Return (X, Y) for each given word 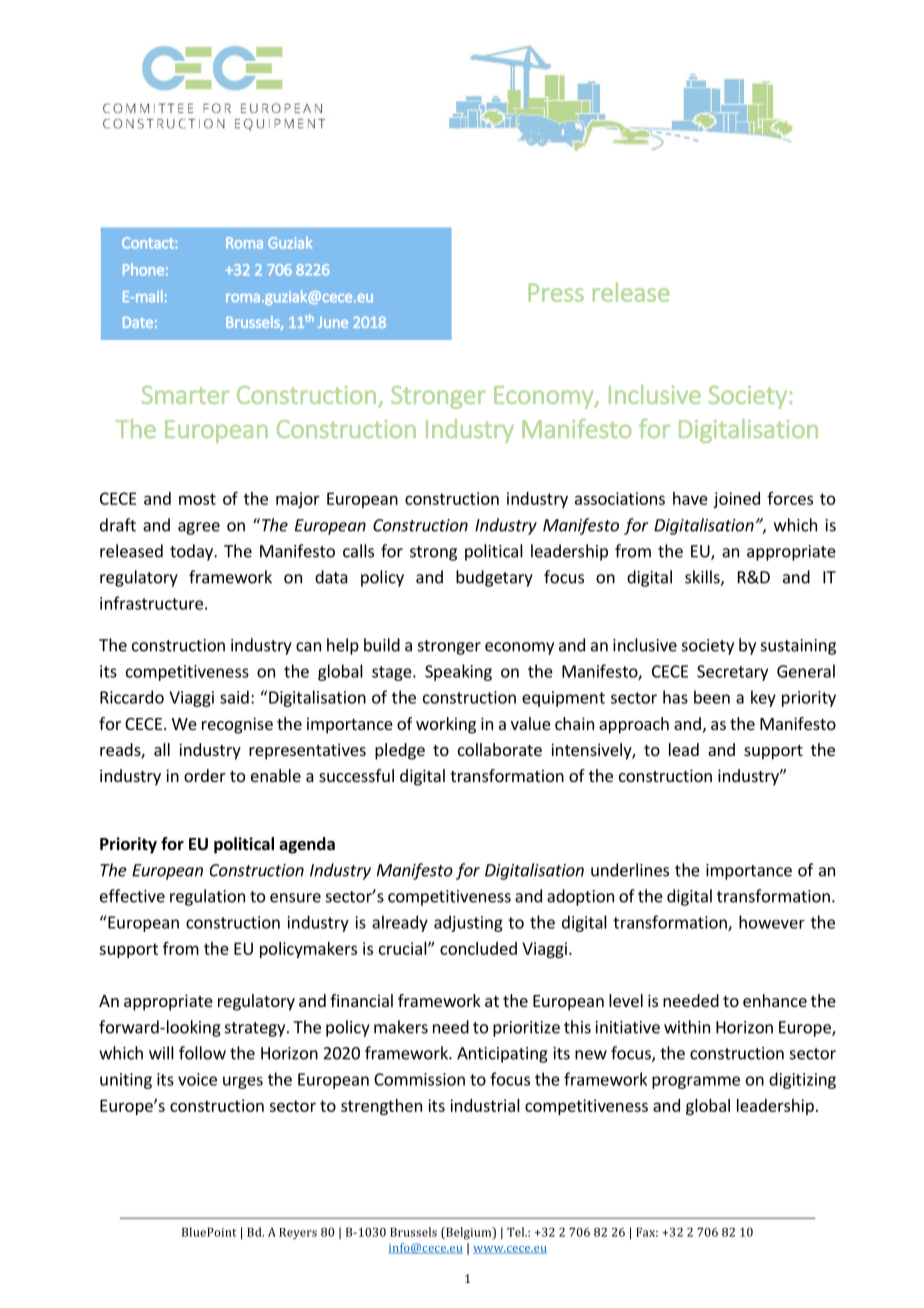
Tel (517, 1232)
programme (696, 1082)
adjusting (468, 923)
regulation (207, 897)
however (772, 922)
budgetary (494, 578)
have (690, 498)
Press (556, 292)
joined (736, 500)
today (192, 552)
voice (197, 1079)
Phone (143, 269)
